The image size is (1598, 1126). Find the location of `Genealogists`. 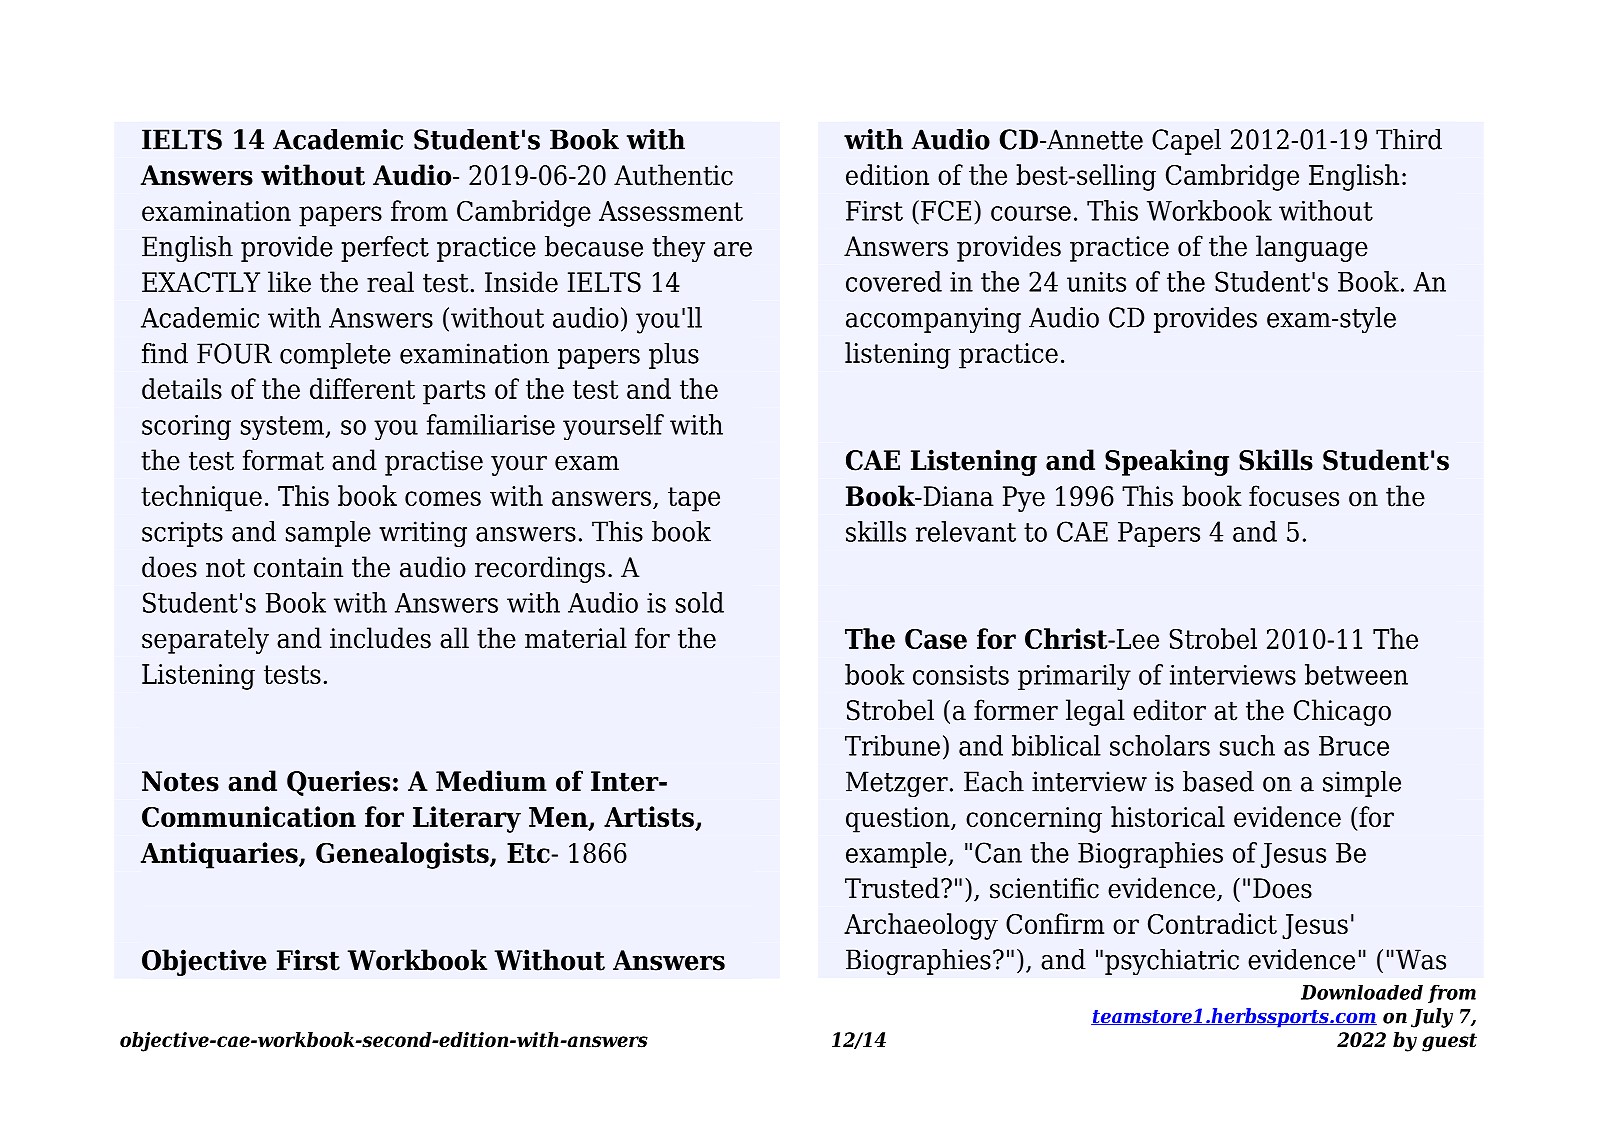

Genealogists is located at coordinates (403, 855).
